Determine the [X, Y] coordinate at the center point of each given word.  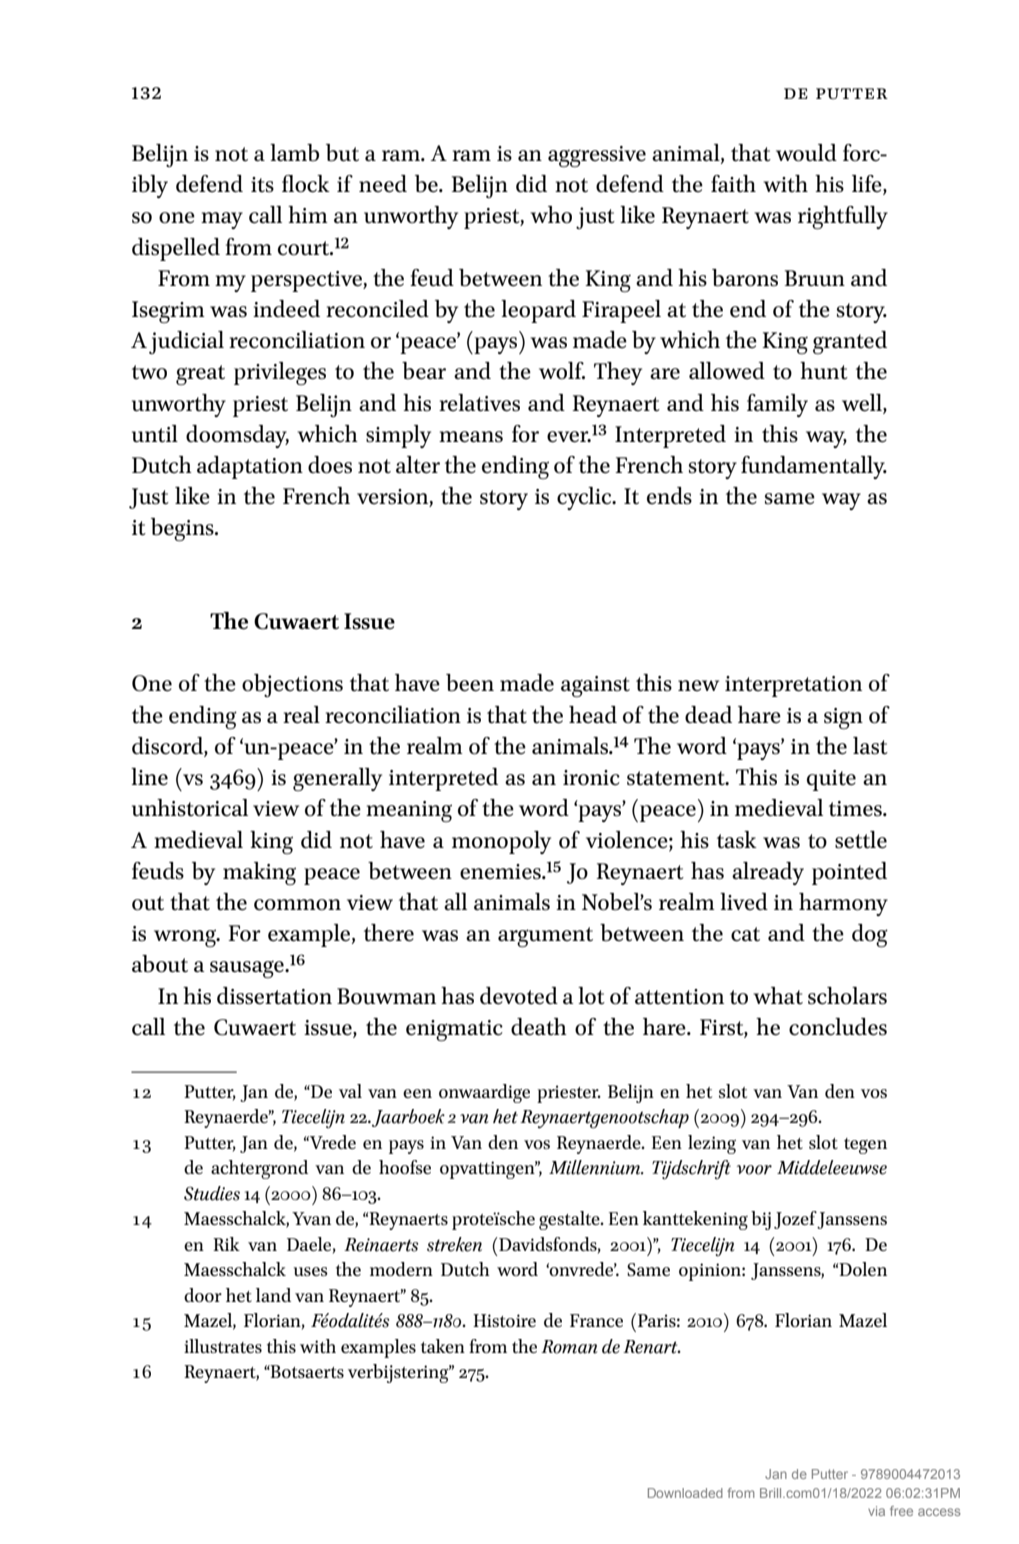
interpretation [793, 686]
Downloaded [685, 1493]
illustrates [223, 1346]
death [539, 1027]
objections [292, 685]
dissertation [274, 996]
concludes [838, 1027]
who [551, 215]
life [868, 185]
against [595, 686]
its [262, 185]
